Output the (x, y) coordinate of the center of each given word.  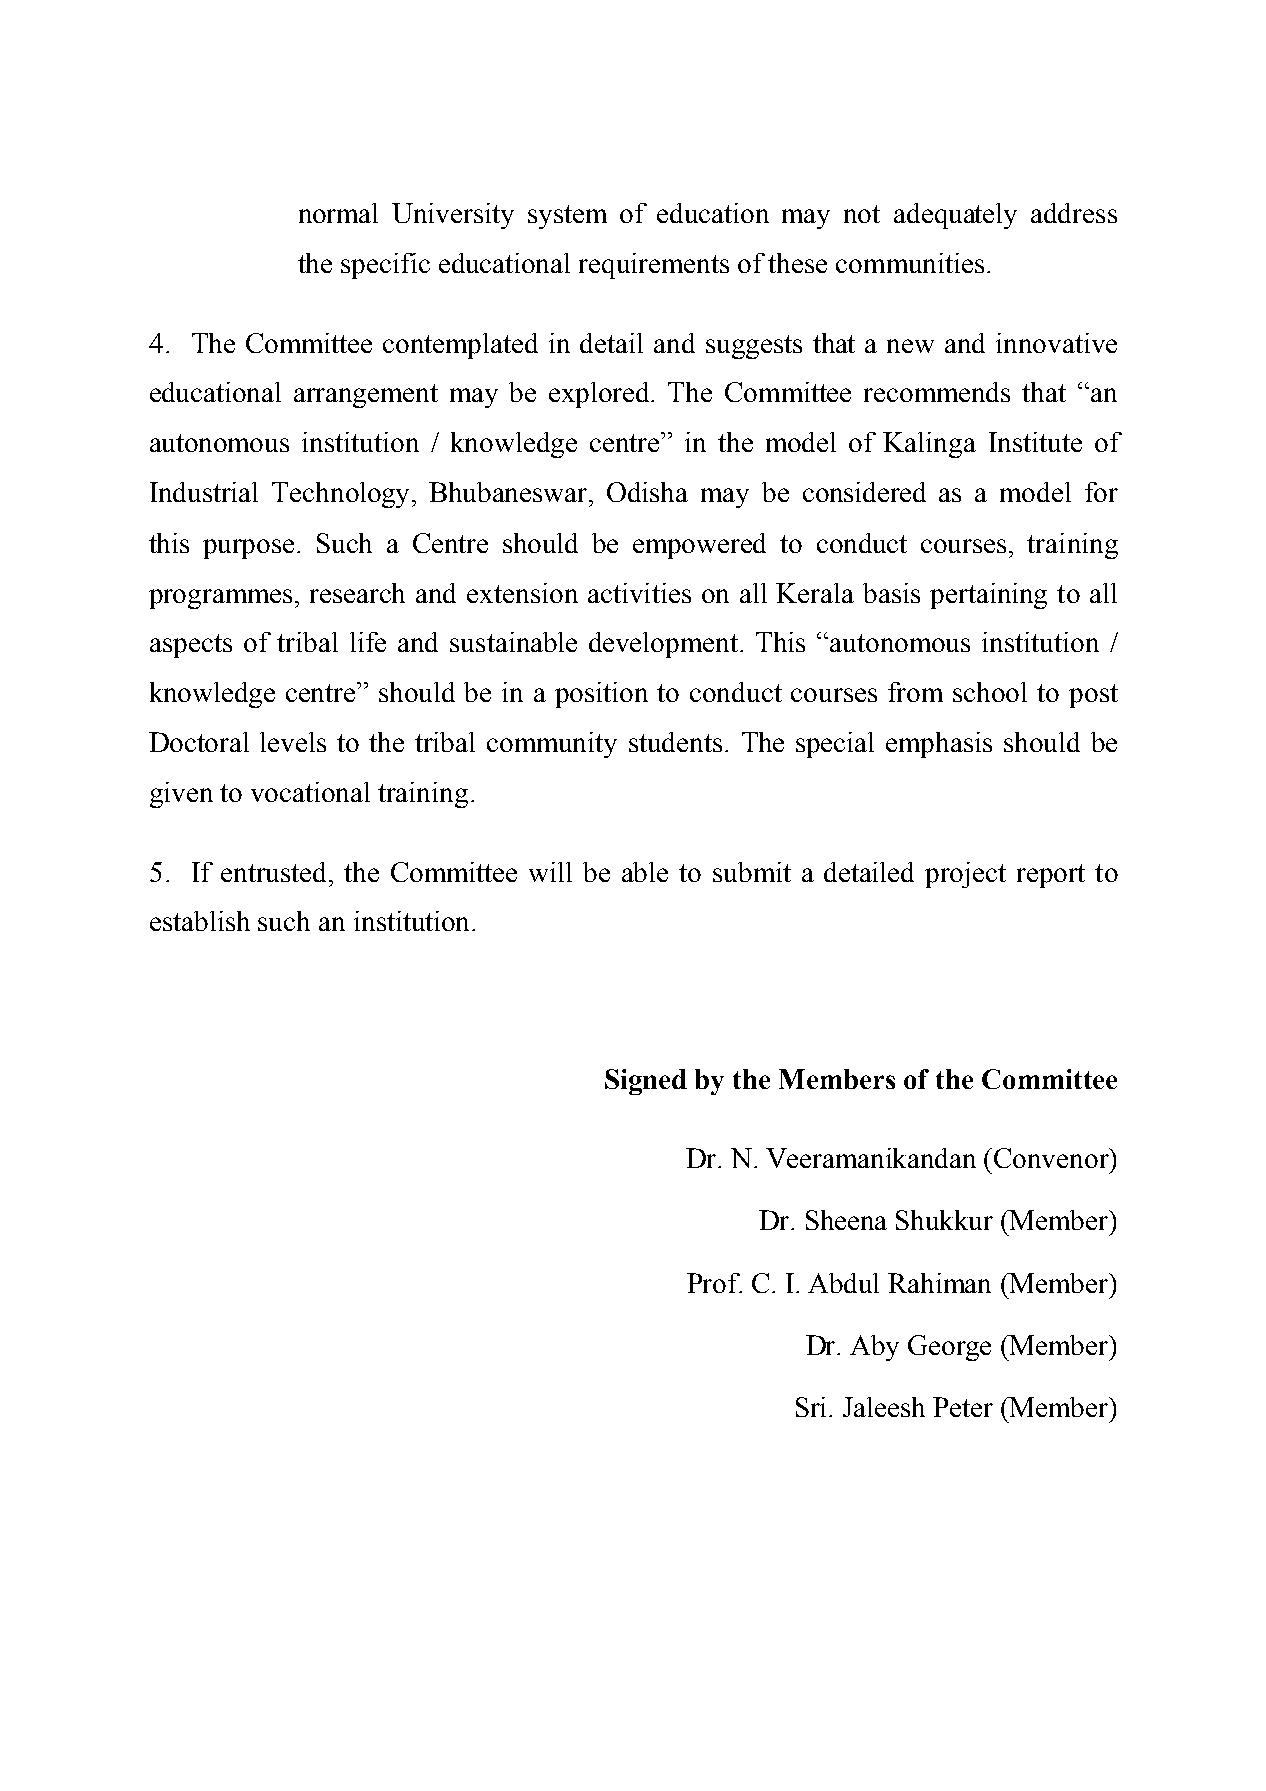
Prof (714, 1283)
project (965, 875)
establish (200, 921)
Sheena (846, 1220)
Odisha (647, 492)
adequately (955, 216)
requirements (654, 266)
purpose (250, 549)
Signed (646, 1082)
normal (338, 213)
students (675, 742)
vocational (310, 792)
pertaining (988, 596)
